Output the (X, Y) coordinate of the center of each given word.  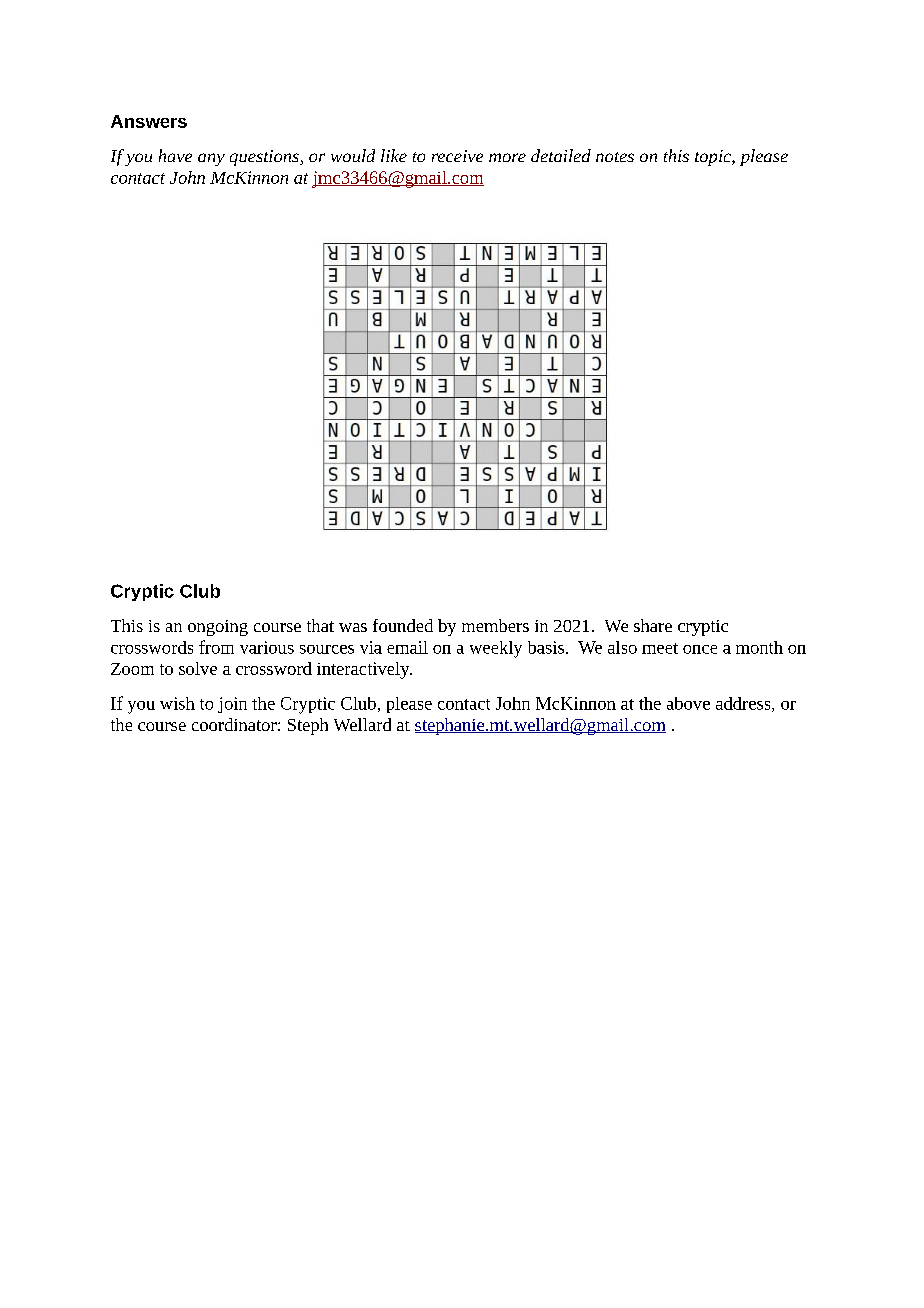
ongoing (218, 628)
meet (660, 648)
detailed (561, 155)
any (211, 159)
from (216, 647)
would (353, 155)
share (653, 625)
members (495, 625)
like (394, 155)
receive (457, 156)
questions (265, 158)
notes (615, 157)
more (507, 157)
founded (403, 625)
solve (198, 668)
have (175, 155)
